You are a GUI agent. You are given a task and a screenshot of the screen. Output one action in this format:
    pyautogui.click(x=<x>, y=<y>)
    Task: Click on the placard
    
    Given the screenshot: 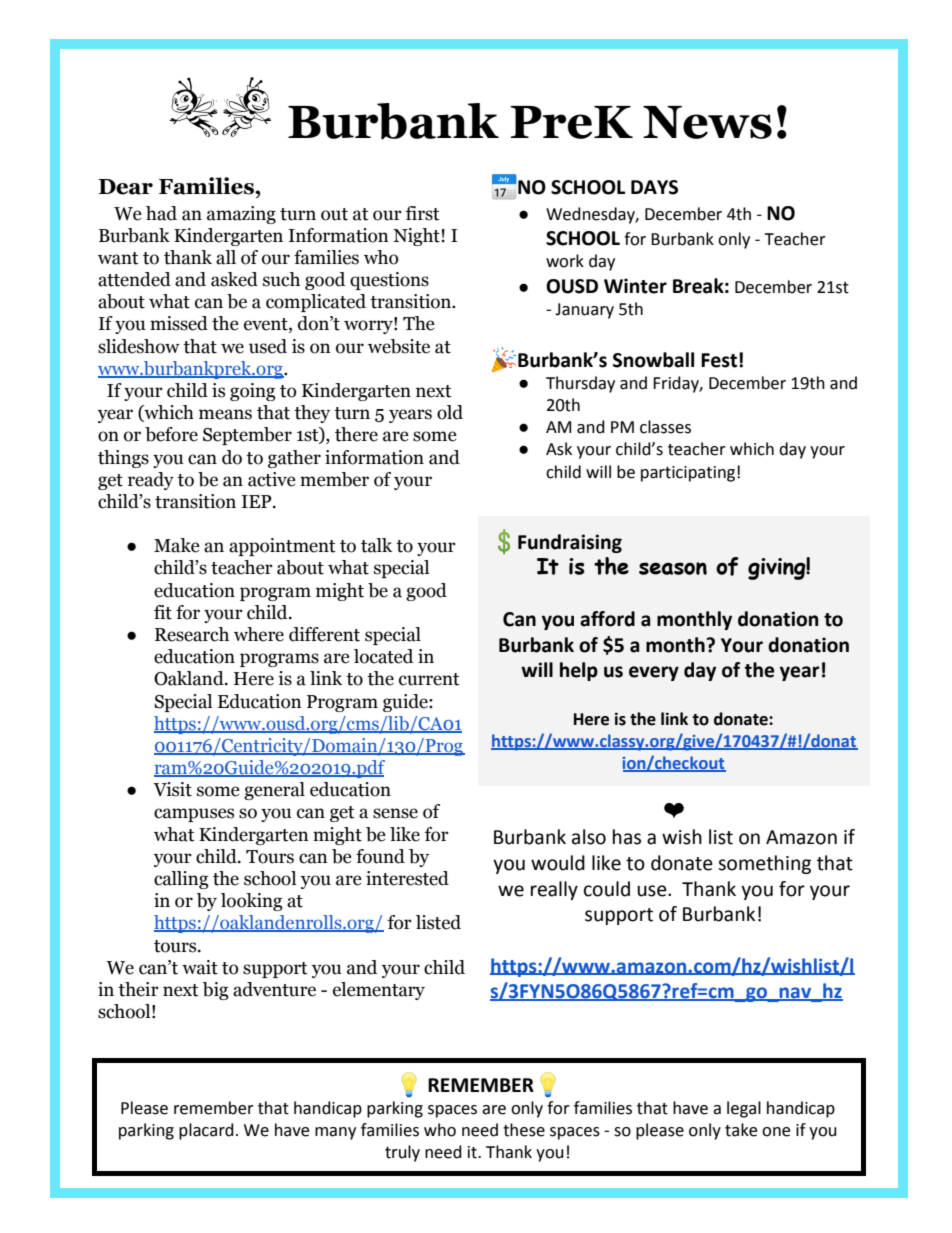 What is the action you would take?
    pyautogui.click(x=206, y=1131)
